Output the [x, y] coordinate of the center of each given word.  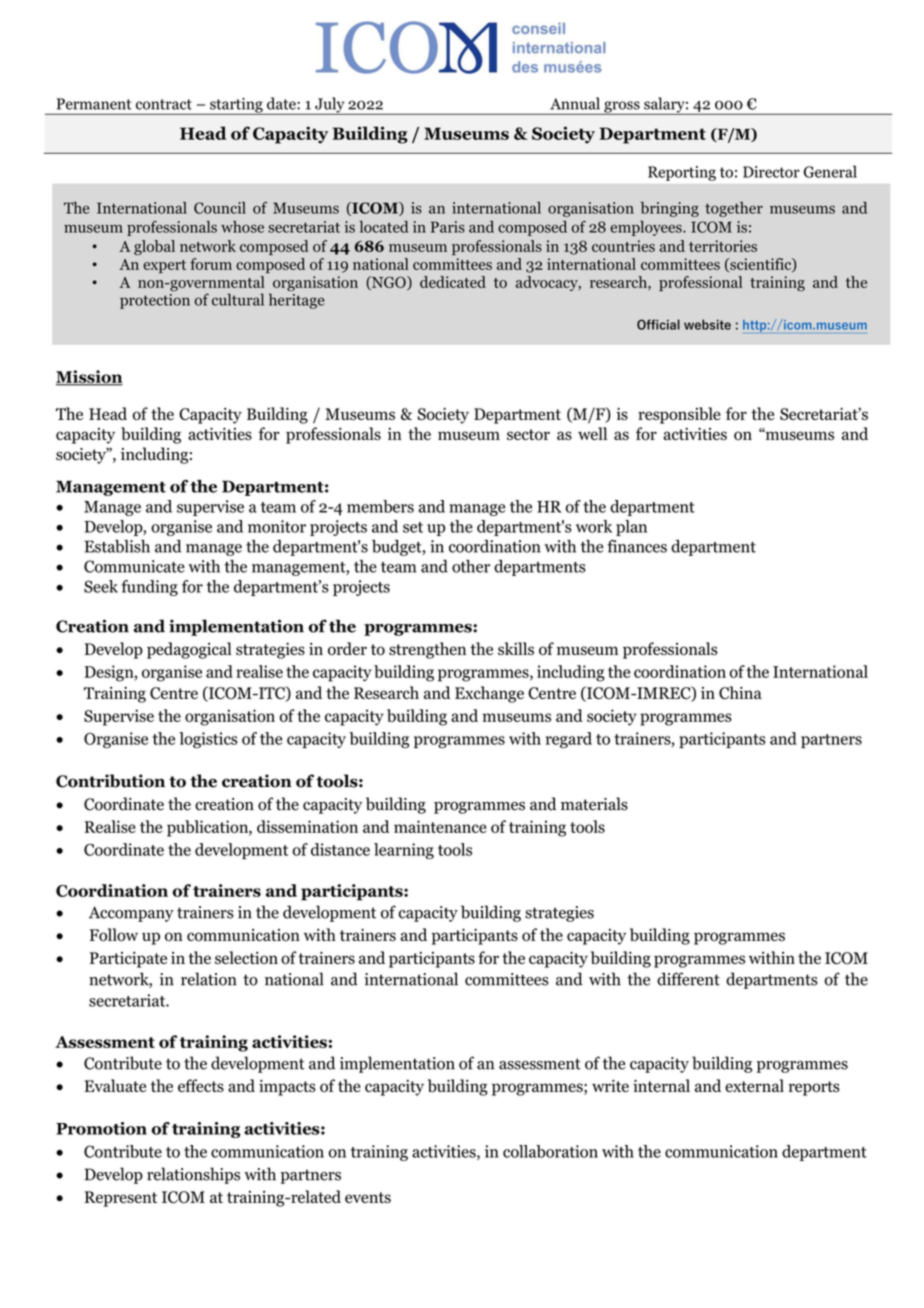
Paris [448, 227]
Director [771, 172]
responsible [679, 415]
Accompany [131, 914]
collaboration [550, 1151]
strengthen [427, 650]
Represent [121, 1199]
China [740, 693]
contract [164, 104]
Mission [89, 378]
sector [528, 435]
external [754, 1085]
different [688, 979]
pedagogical [189, 650]
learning [404, 851]
